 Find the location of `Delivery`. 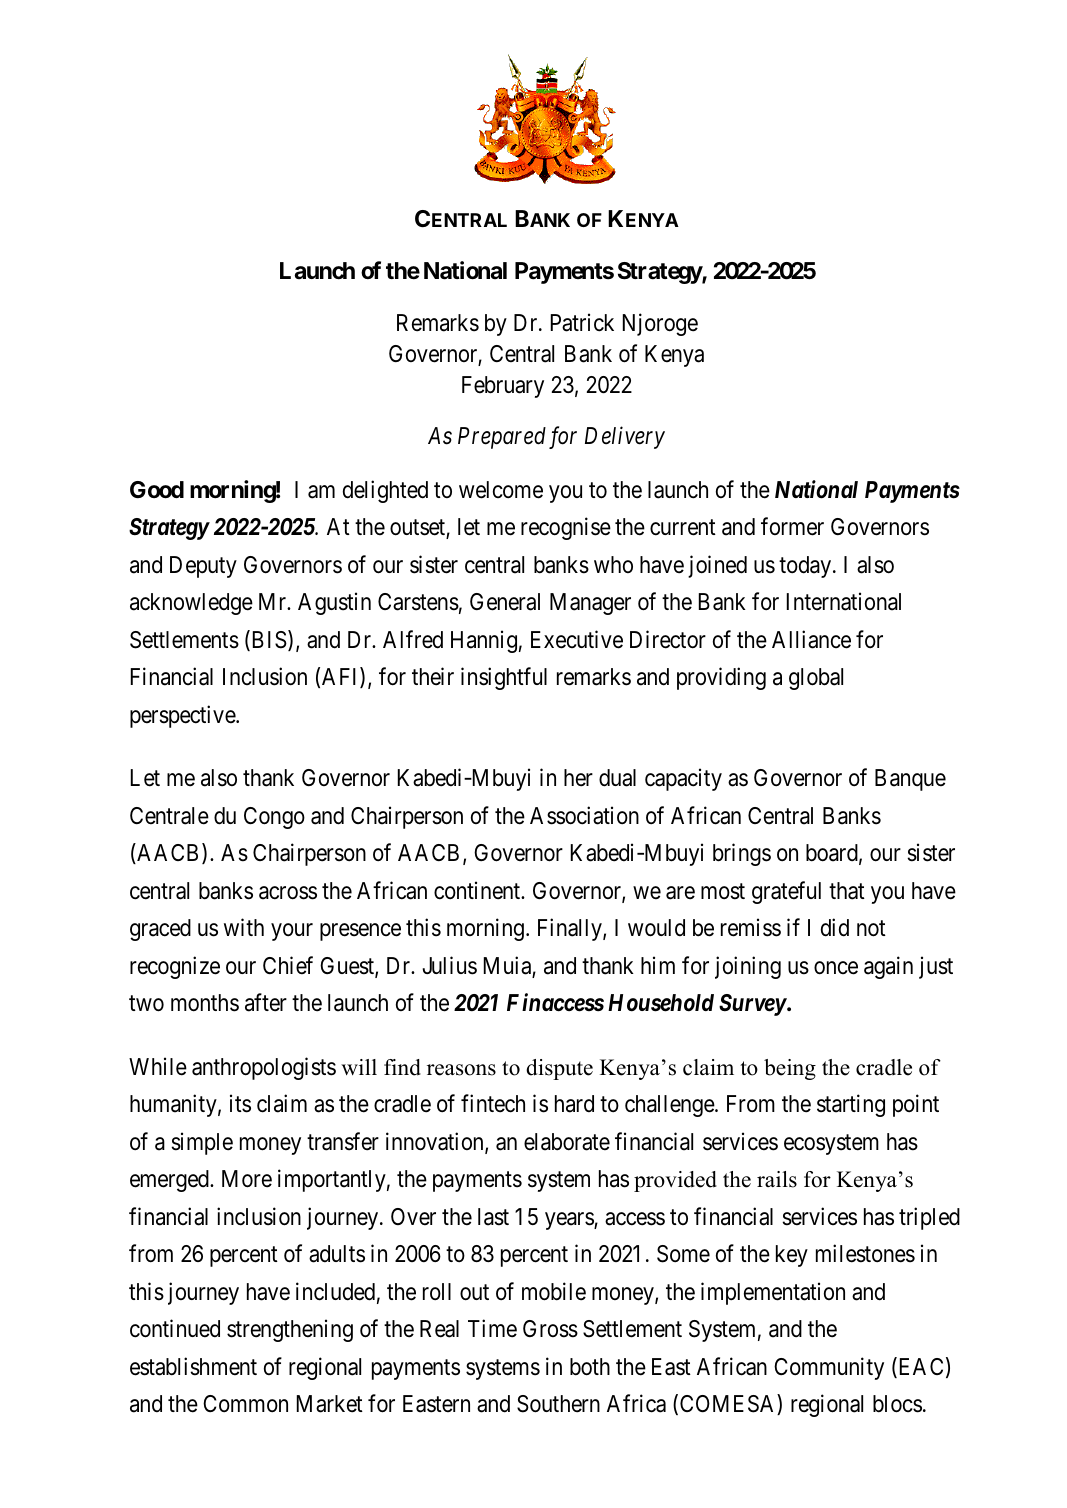

Delivery is located at coordinates (625, 437).
